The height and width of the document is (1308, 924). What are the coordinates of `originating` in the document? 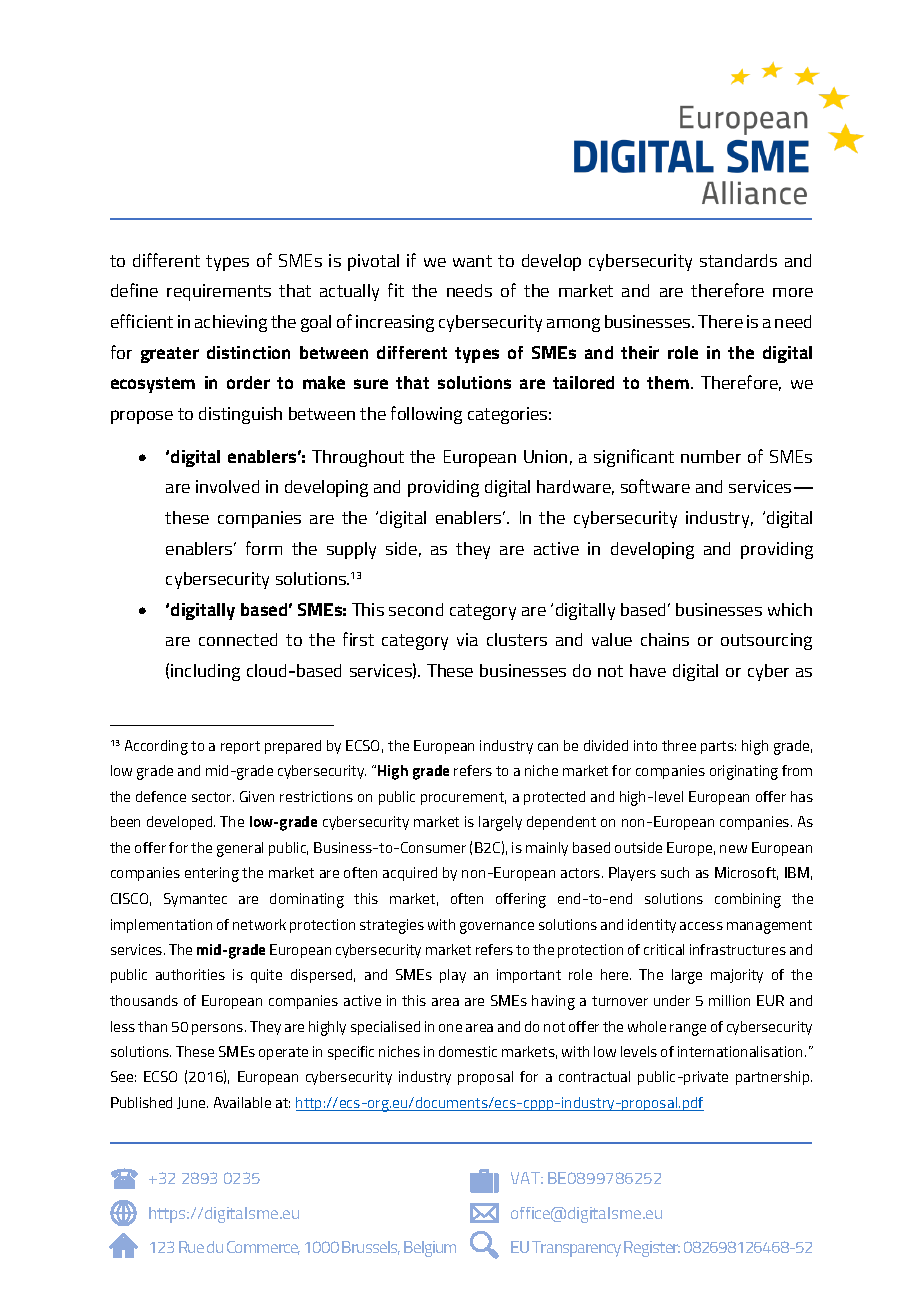 It's located at (744, 772).
